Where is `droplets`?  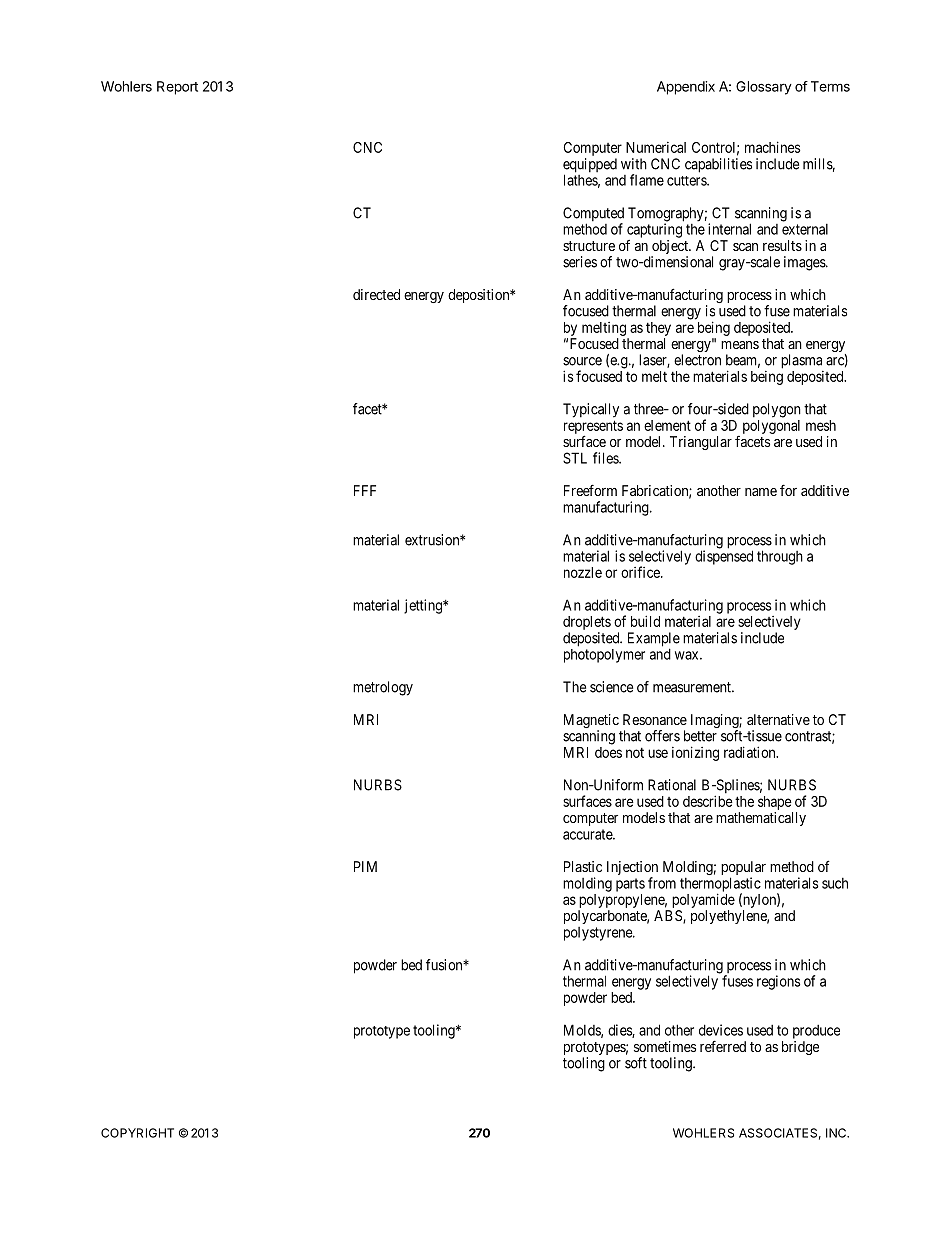 droplets is located at coordinates (587, 624).
